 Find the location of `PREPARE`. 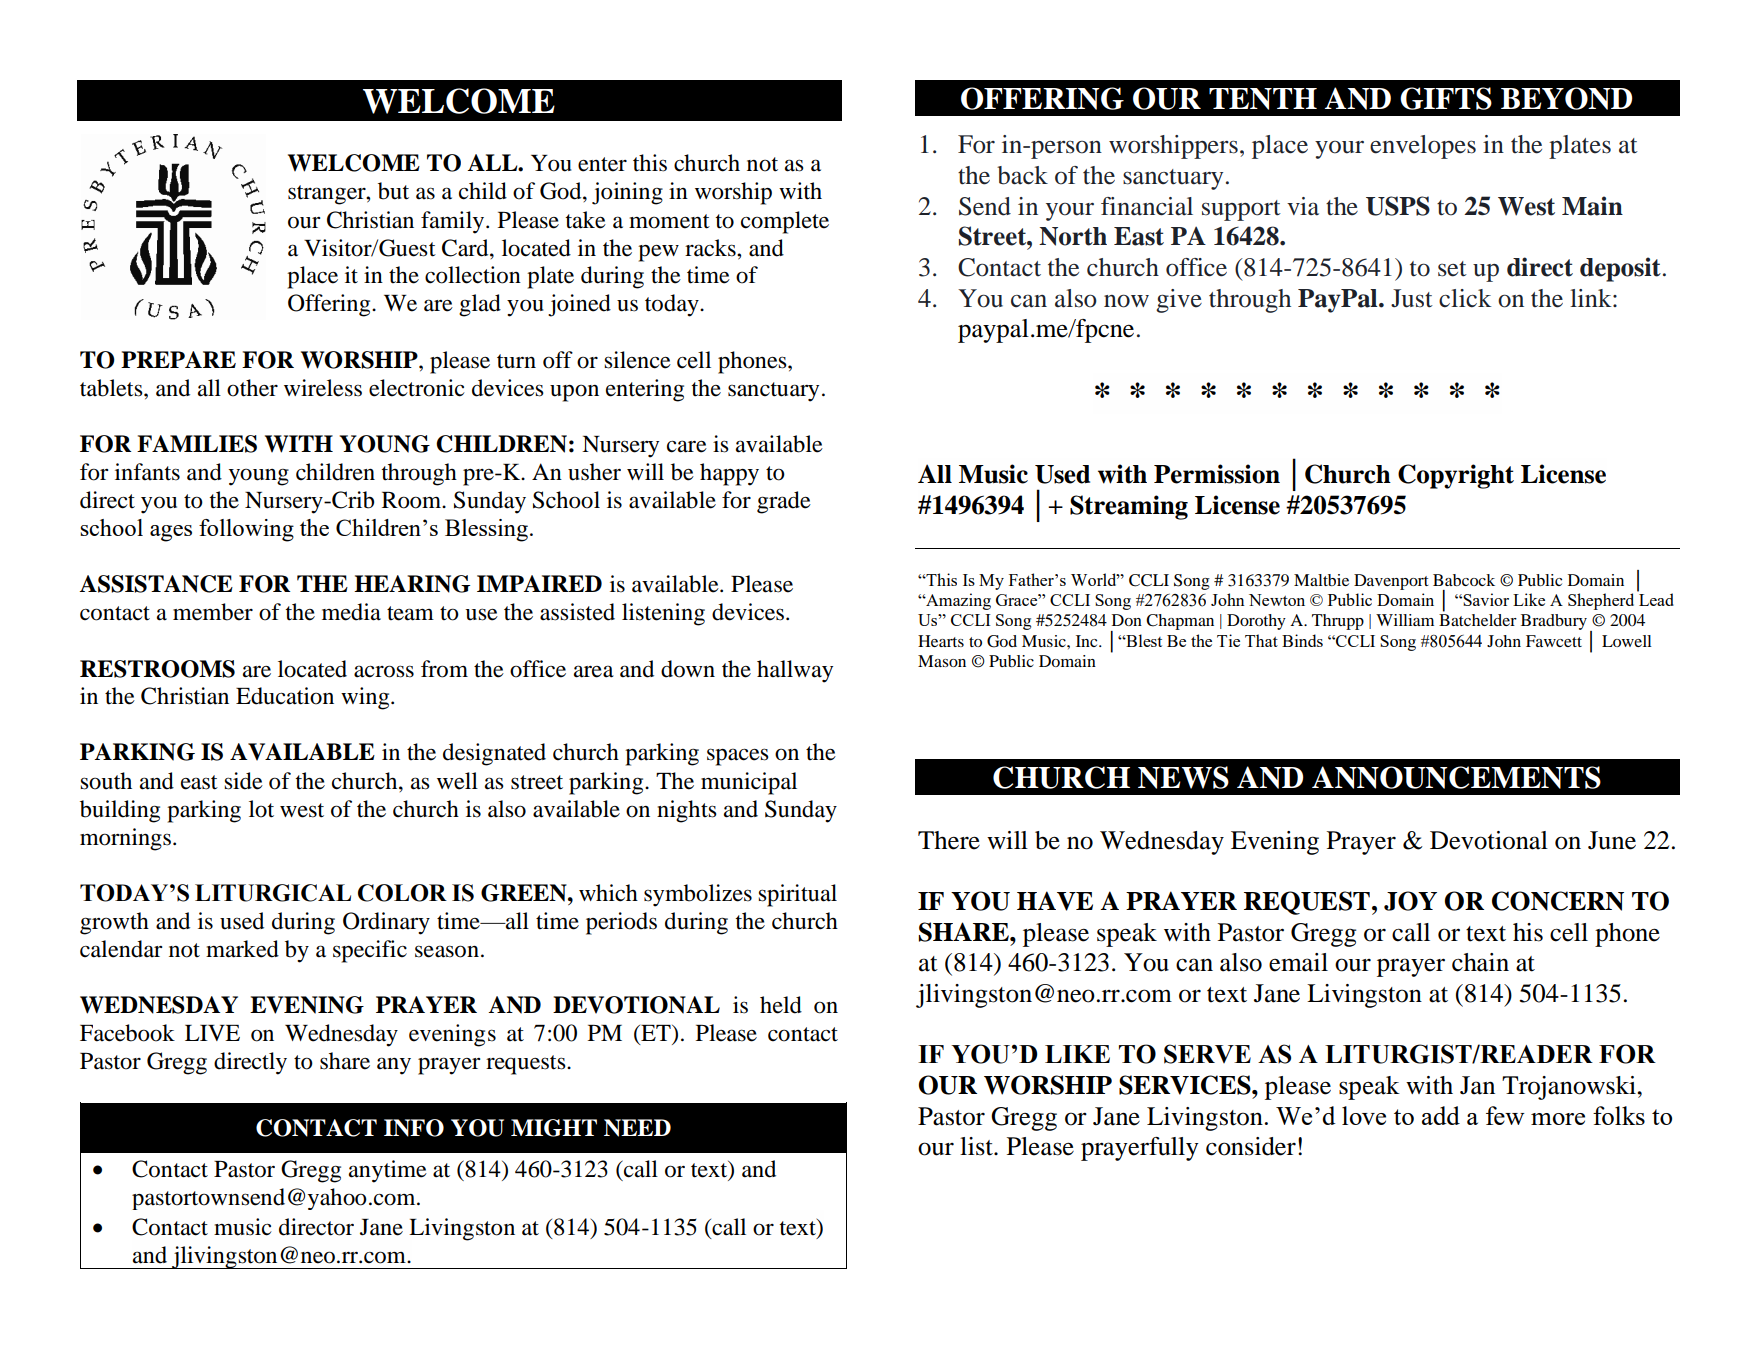

PREPARE is located at coordinates (178, 359).
